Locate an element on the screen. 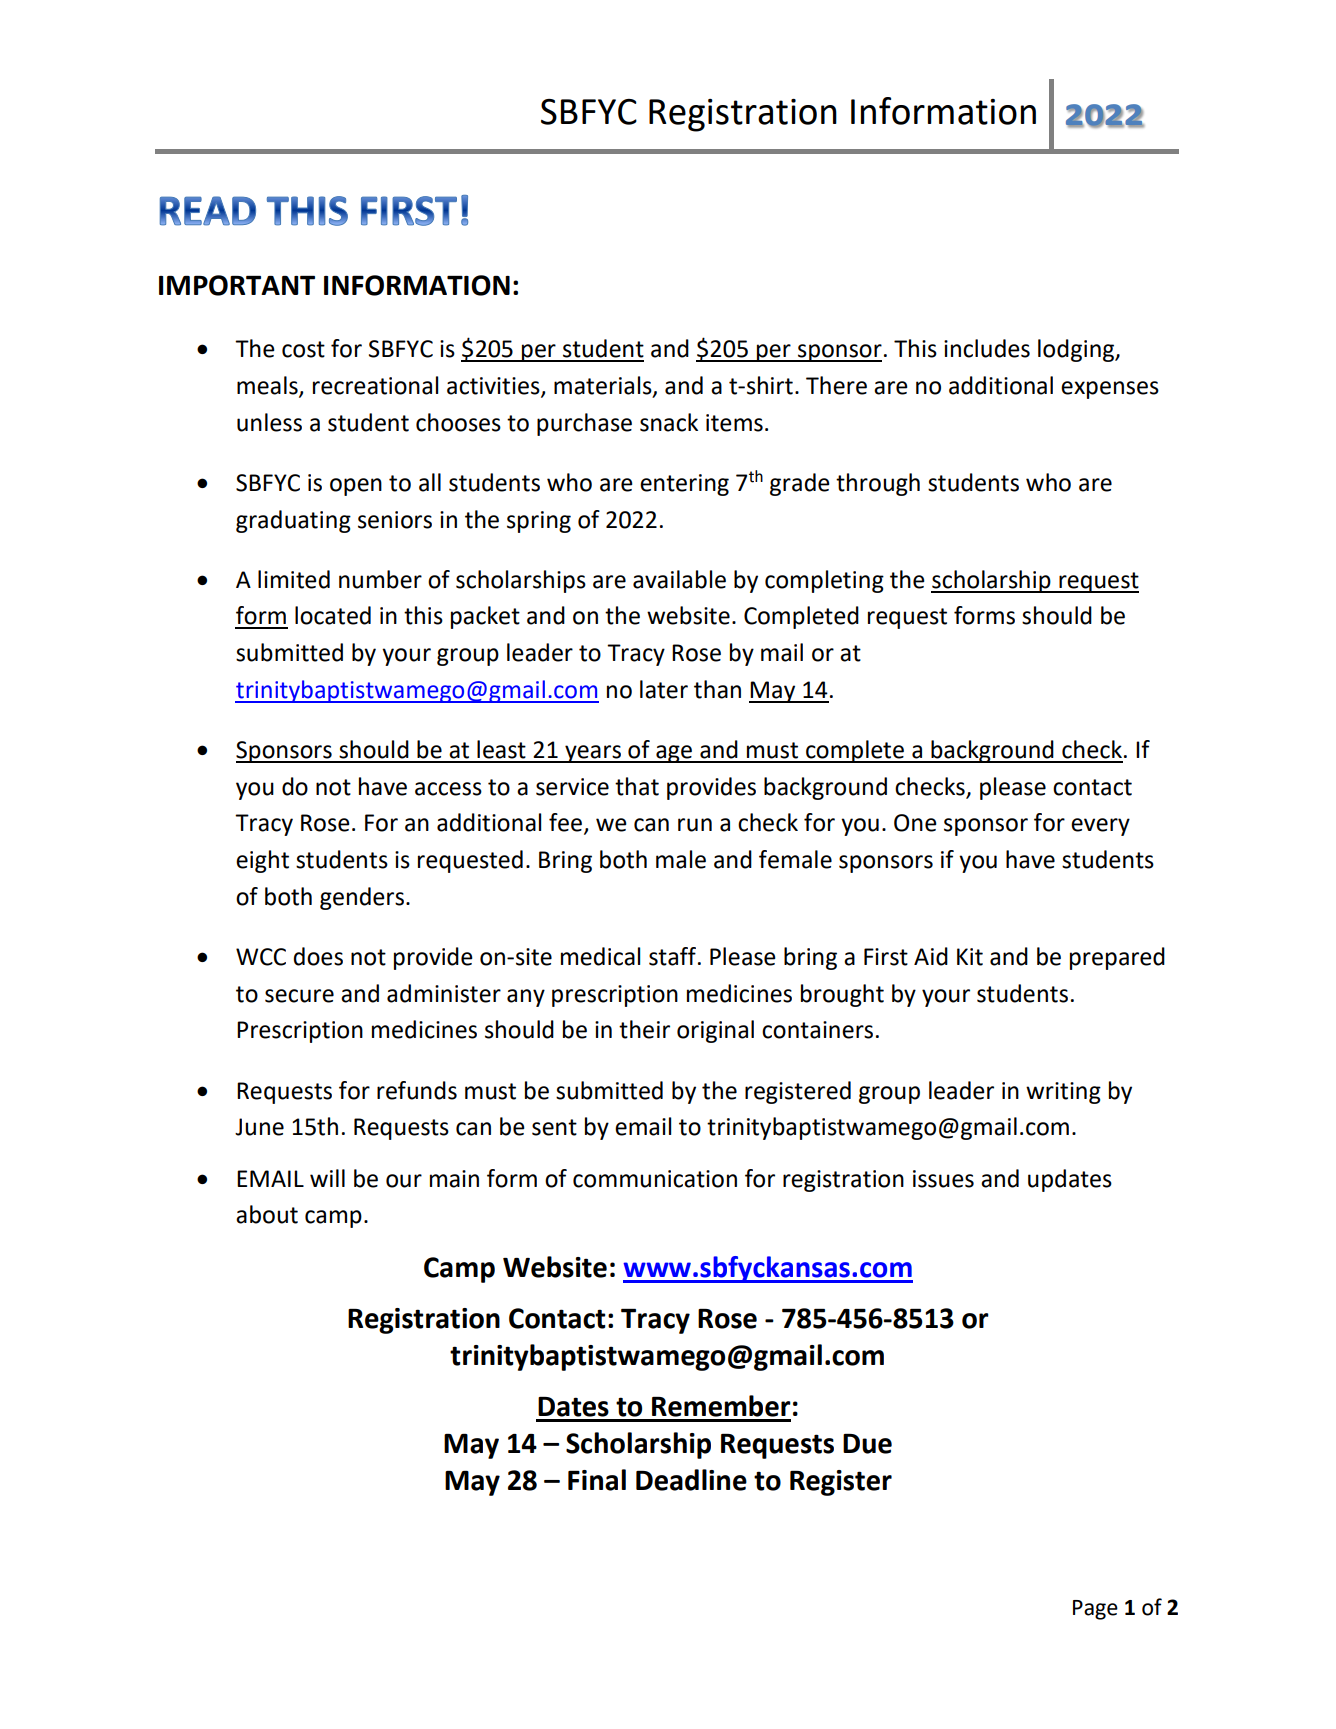  Final is located at coordinates (597, 1480).
